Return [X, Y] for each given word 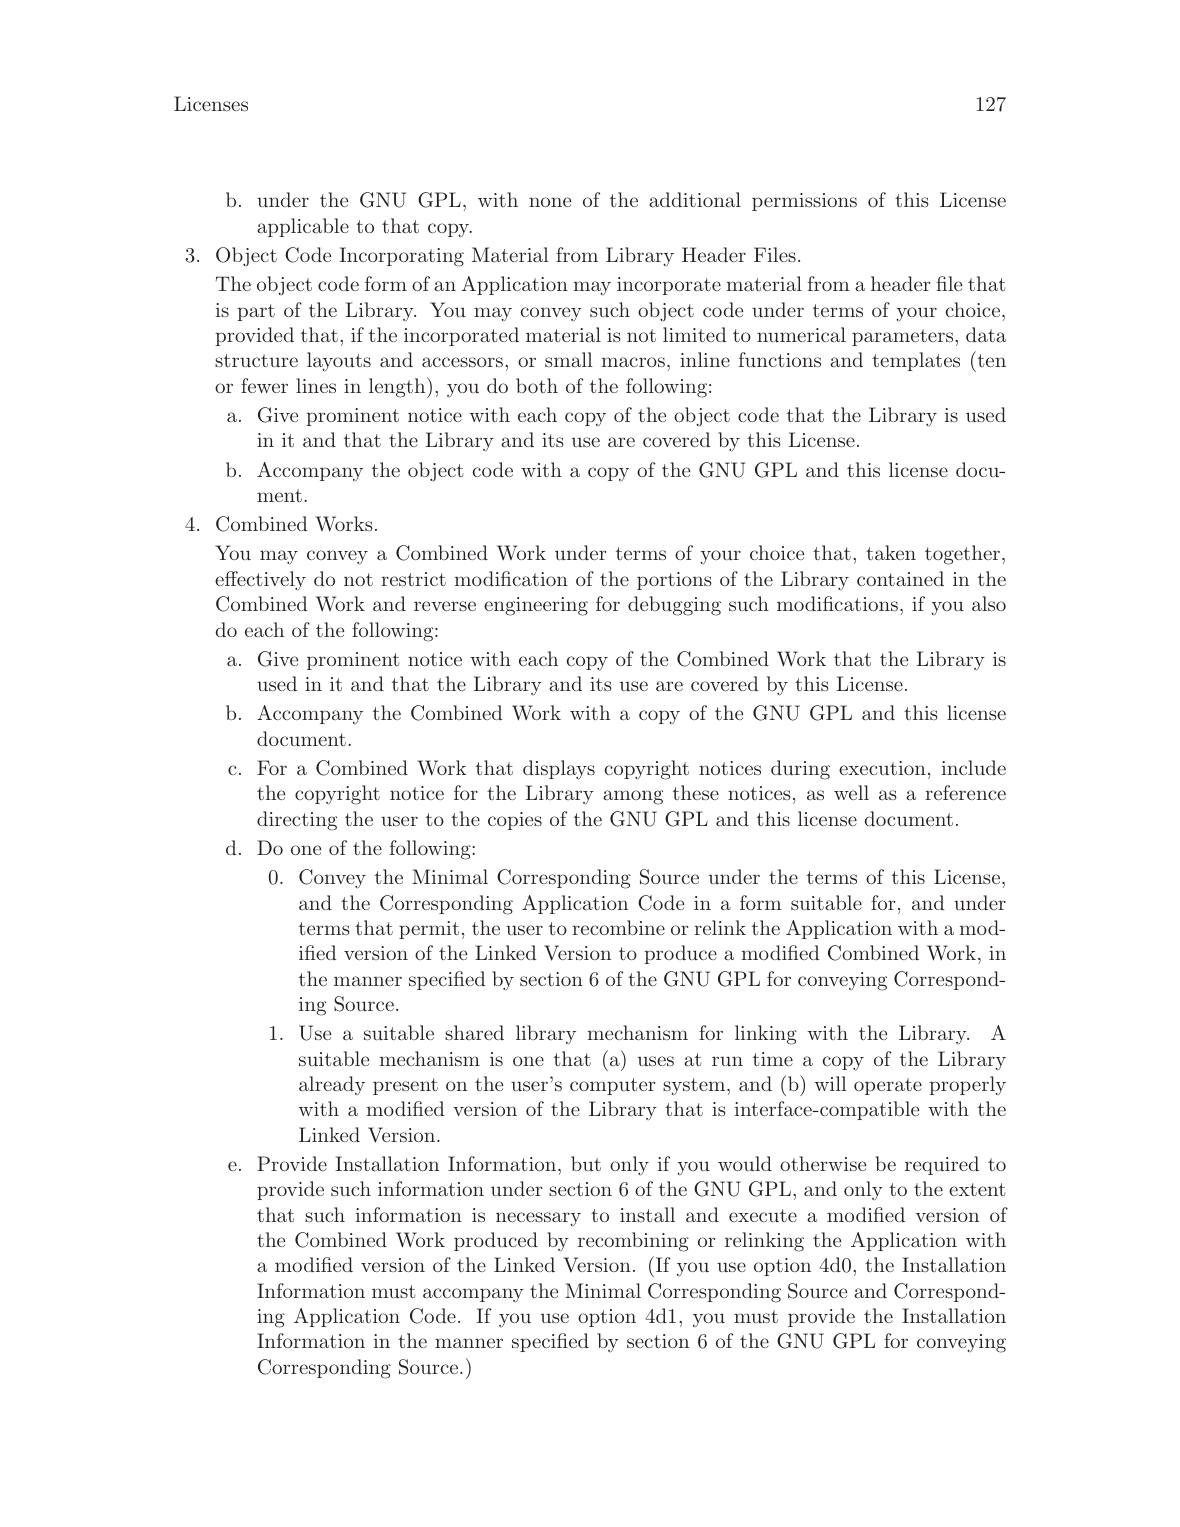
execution [882, 768]
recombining [633, 1242]
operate [888, 1086]
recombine [618, 927]
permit [429, 930]
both [537, 385]
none [550, 202]
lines [316, 385]
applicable [303, 227]
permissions [804, 202]
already [332, 1085]
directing [297, 821]
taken [891, 552]
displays [559, 770]
